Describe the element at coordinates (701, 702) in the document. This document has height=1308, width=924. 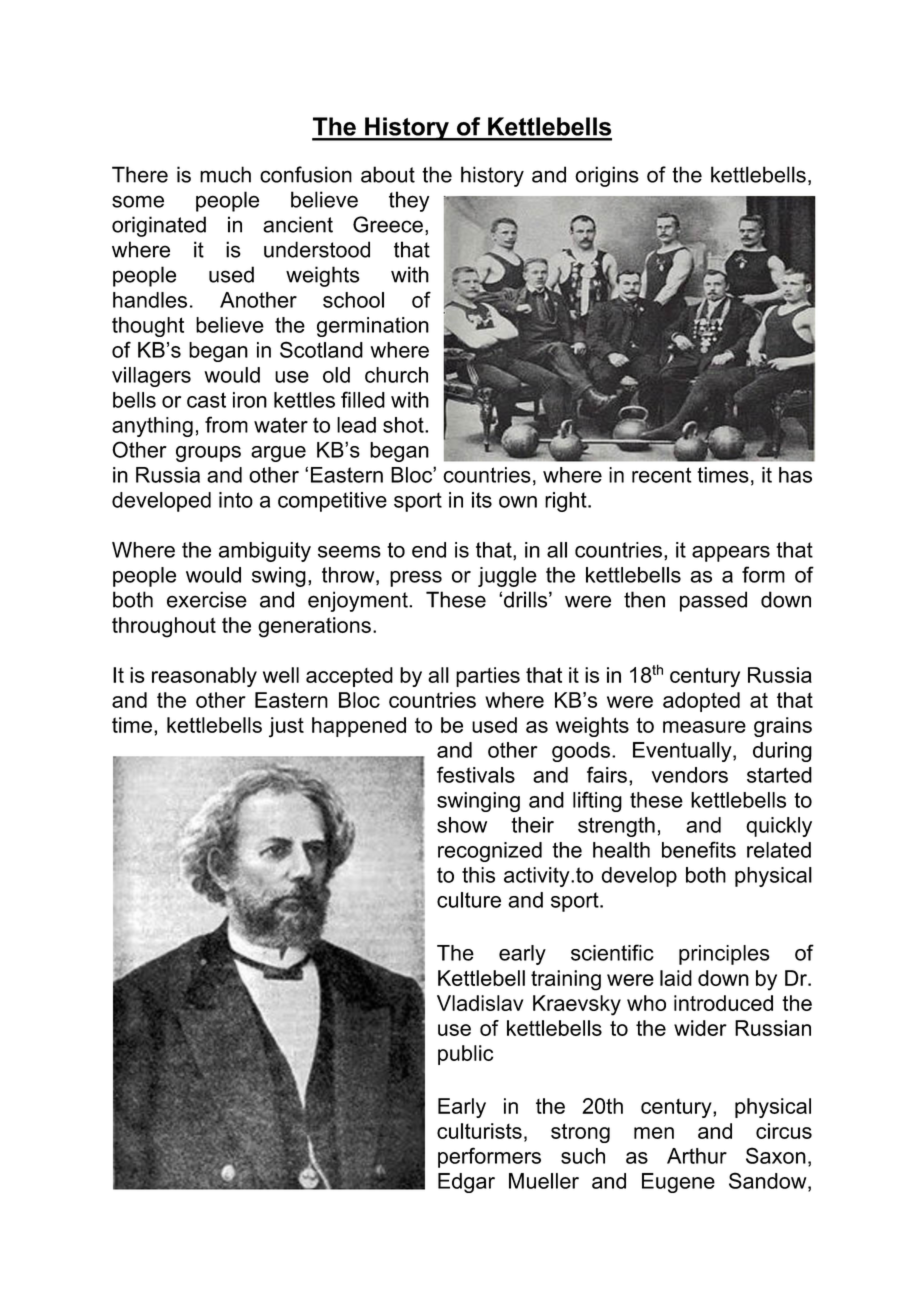
I see `adopted` at that location.
